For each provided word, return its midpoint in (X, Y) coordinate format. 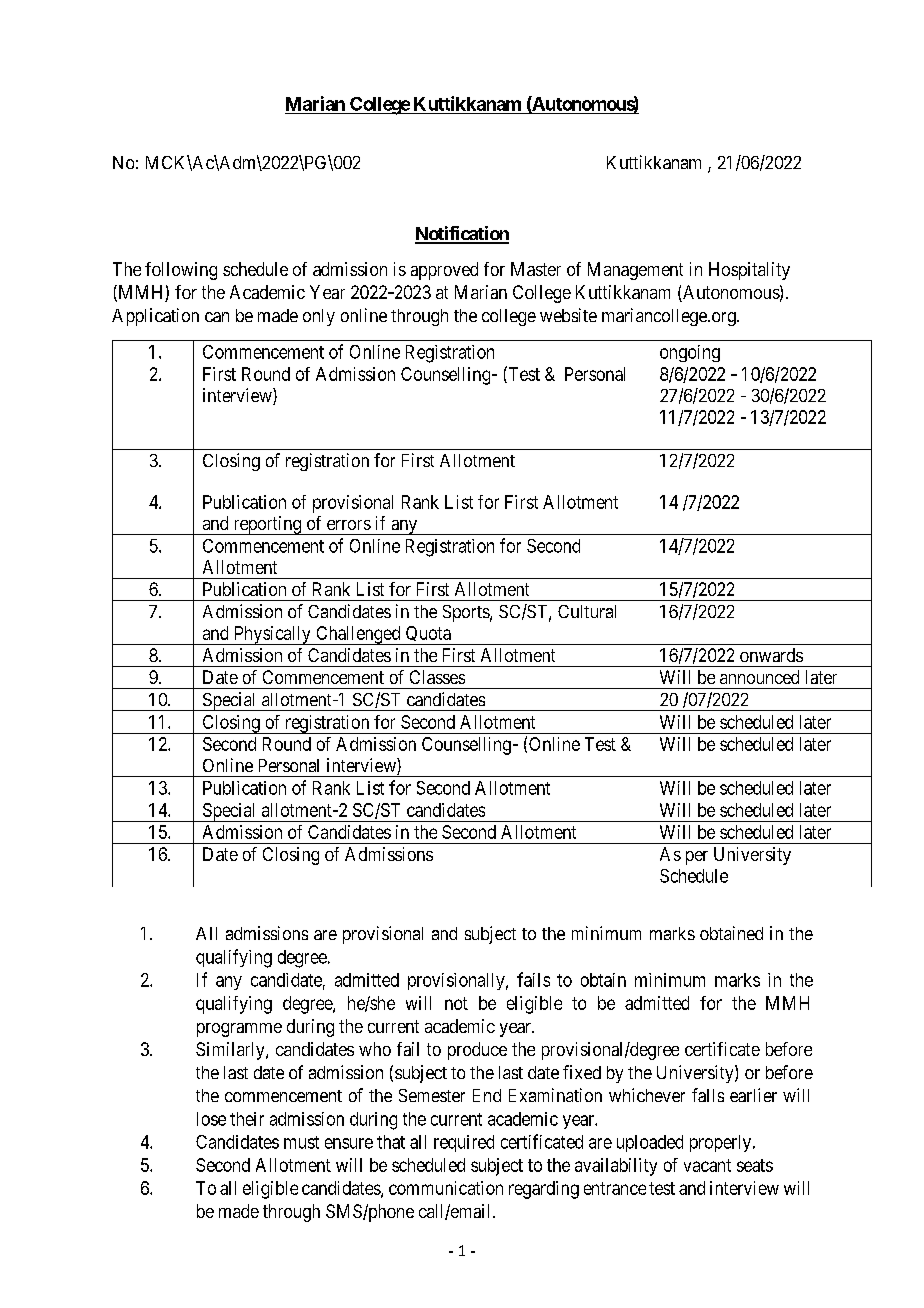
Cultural (587, 611)
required (464, 1143)
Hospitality (749, 271)
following (181, 271)
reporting (267, 525)
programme (239, 1030)
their (247, 1119)
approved (444, 271)
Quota (428, 635)
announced (759, 677)
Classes (437, 677)
